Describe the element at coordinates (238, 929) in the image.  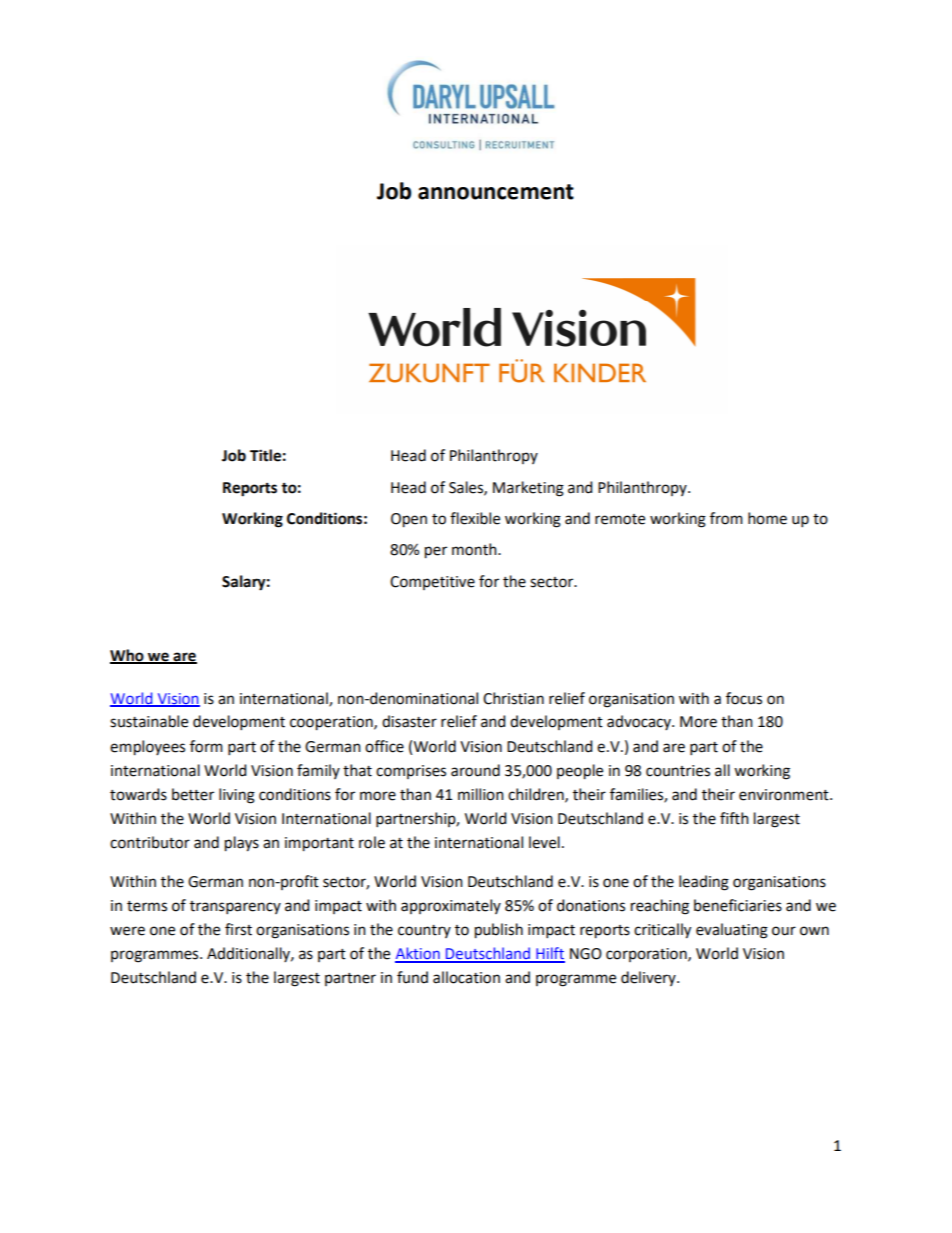
I see `first` at that location.
